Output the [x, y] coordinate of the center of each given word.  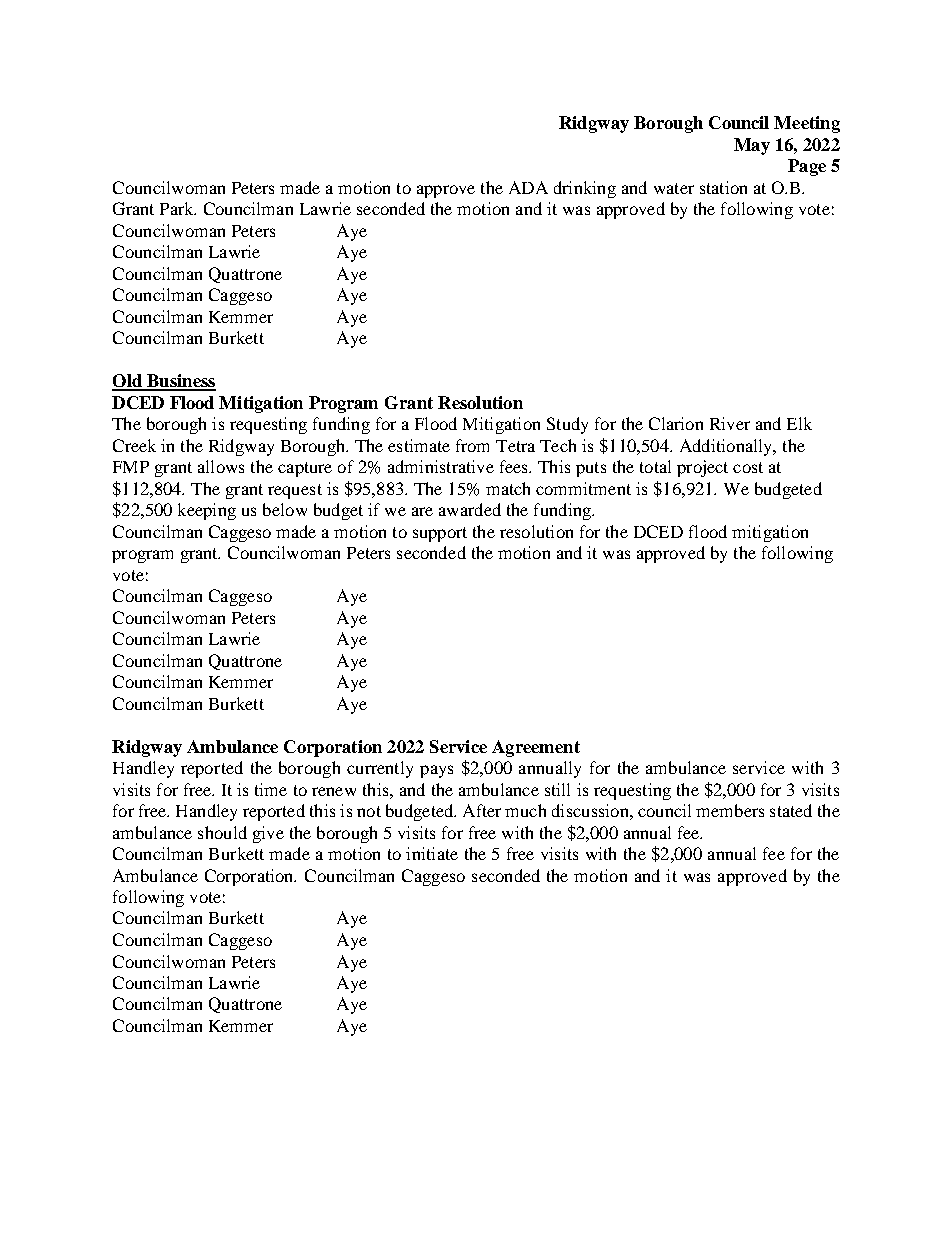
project [702, 468]
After [482, 810]
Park [178, 208]
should [222, 832]
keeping [207, 511]
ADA [528, 187]
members [730, 810]
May [752, 146]
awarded [470, 509]
